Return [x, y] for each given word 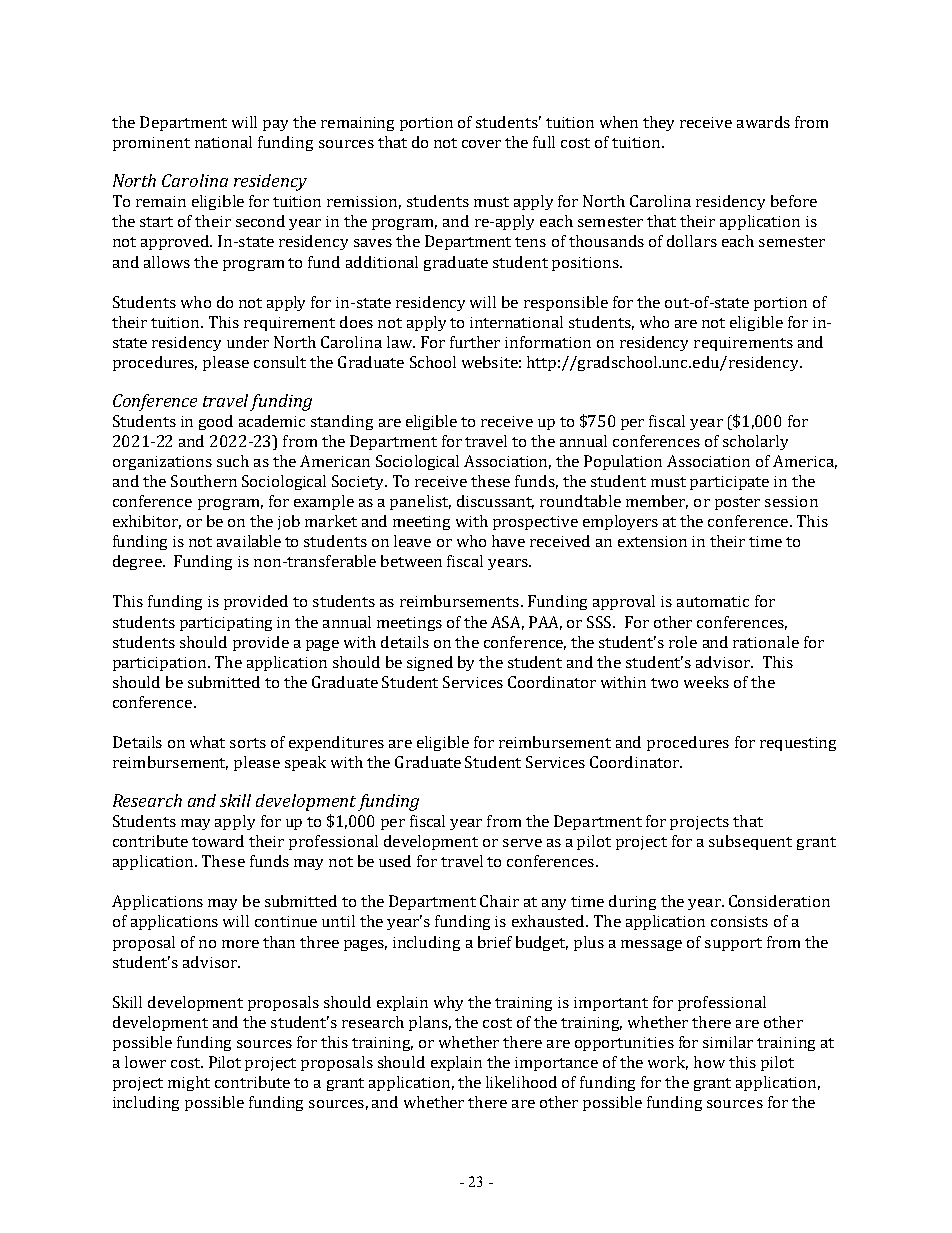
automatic [713, 601]
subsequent [750, 842]
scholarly [755, 442]
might [189, 1083]
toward [218, 841]
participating [226, 624]
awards [763, 122]
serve [522, 843]
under [248, 342]
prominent [151, 144]
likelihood [521, 1082]
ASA [507, 623]
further [475, 342]
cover [481, 144]
